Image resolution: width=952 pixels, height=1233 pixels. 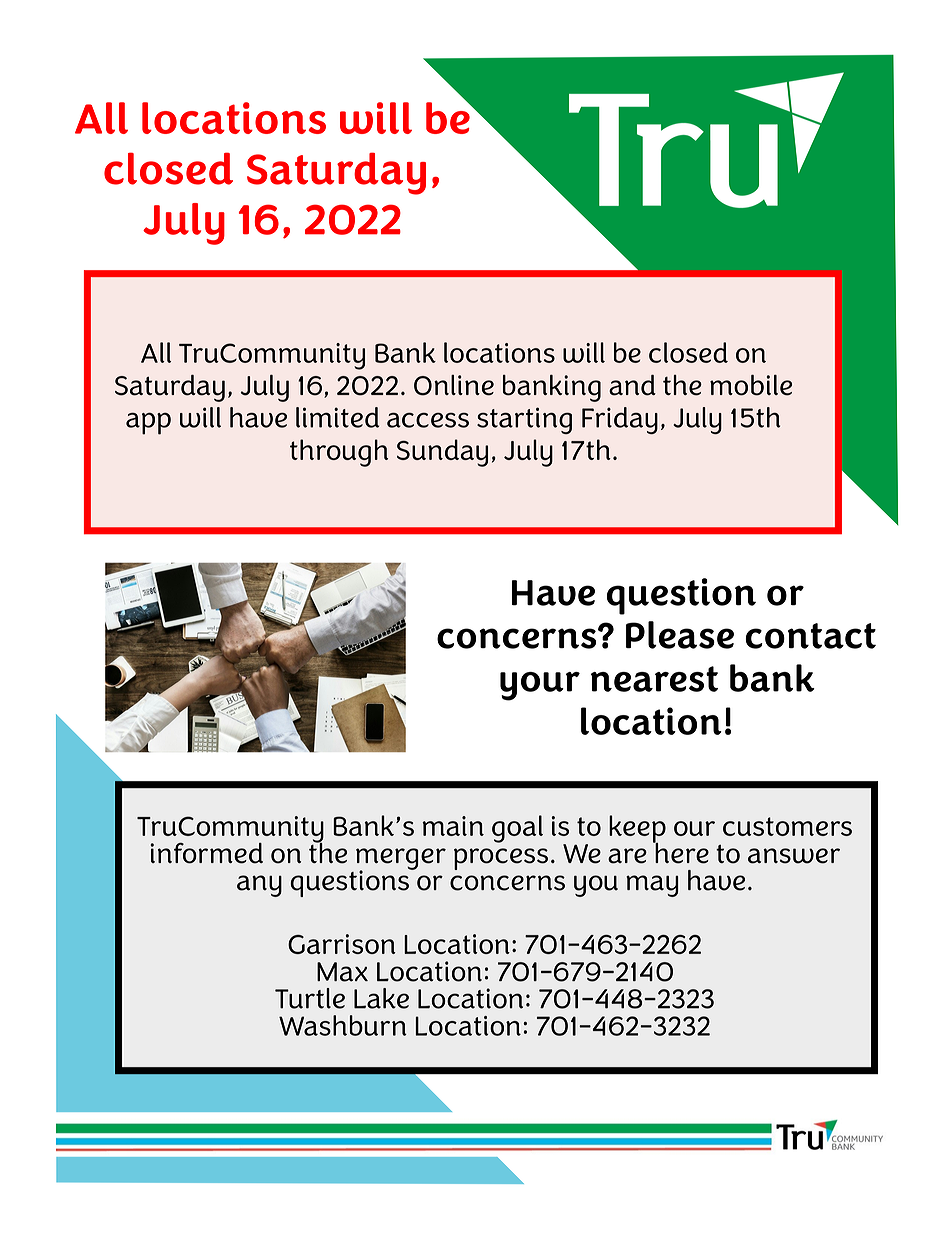 What do you see at coordinates (148, 424) in the page?
I see `app` at bounding box center [148, 424].
